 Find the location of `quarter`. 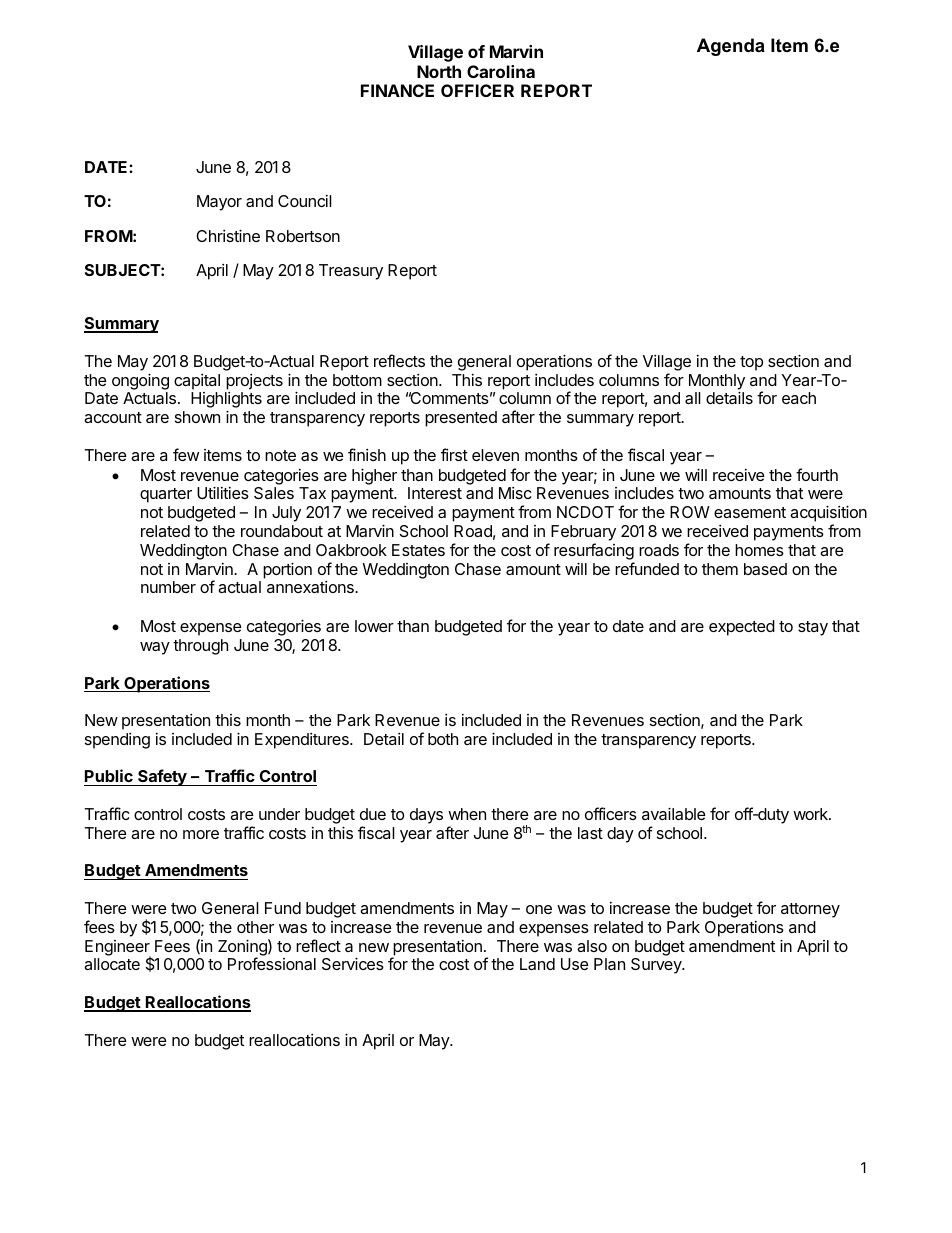

quarter is located at coordinates (166, 495).
